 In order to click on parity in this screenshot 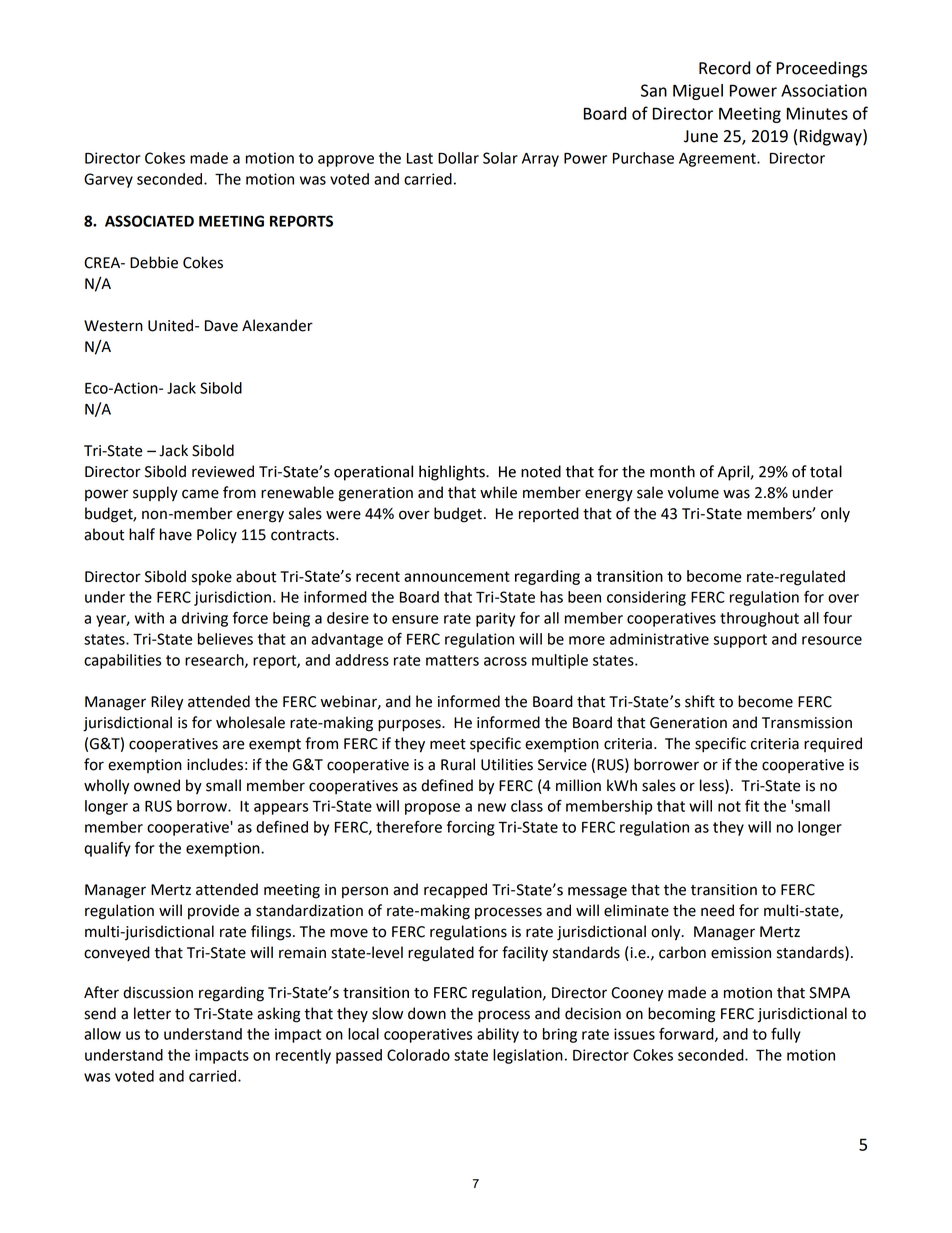, I will do `click(495, 619)`.
